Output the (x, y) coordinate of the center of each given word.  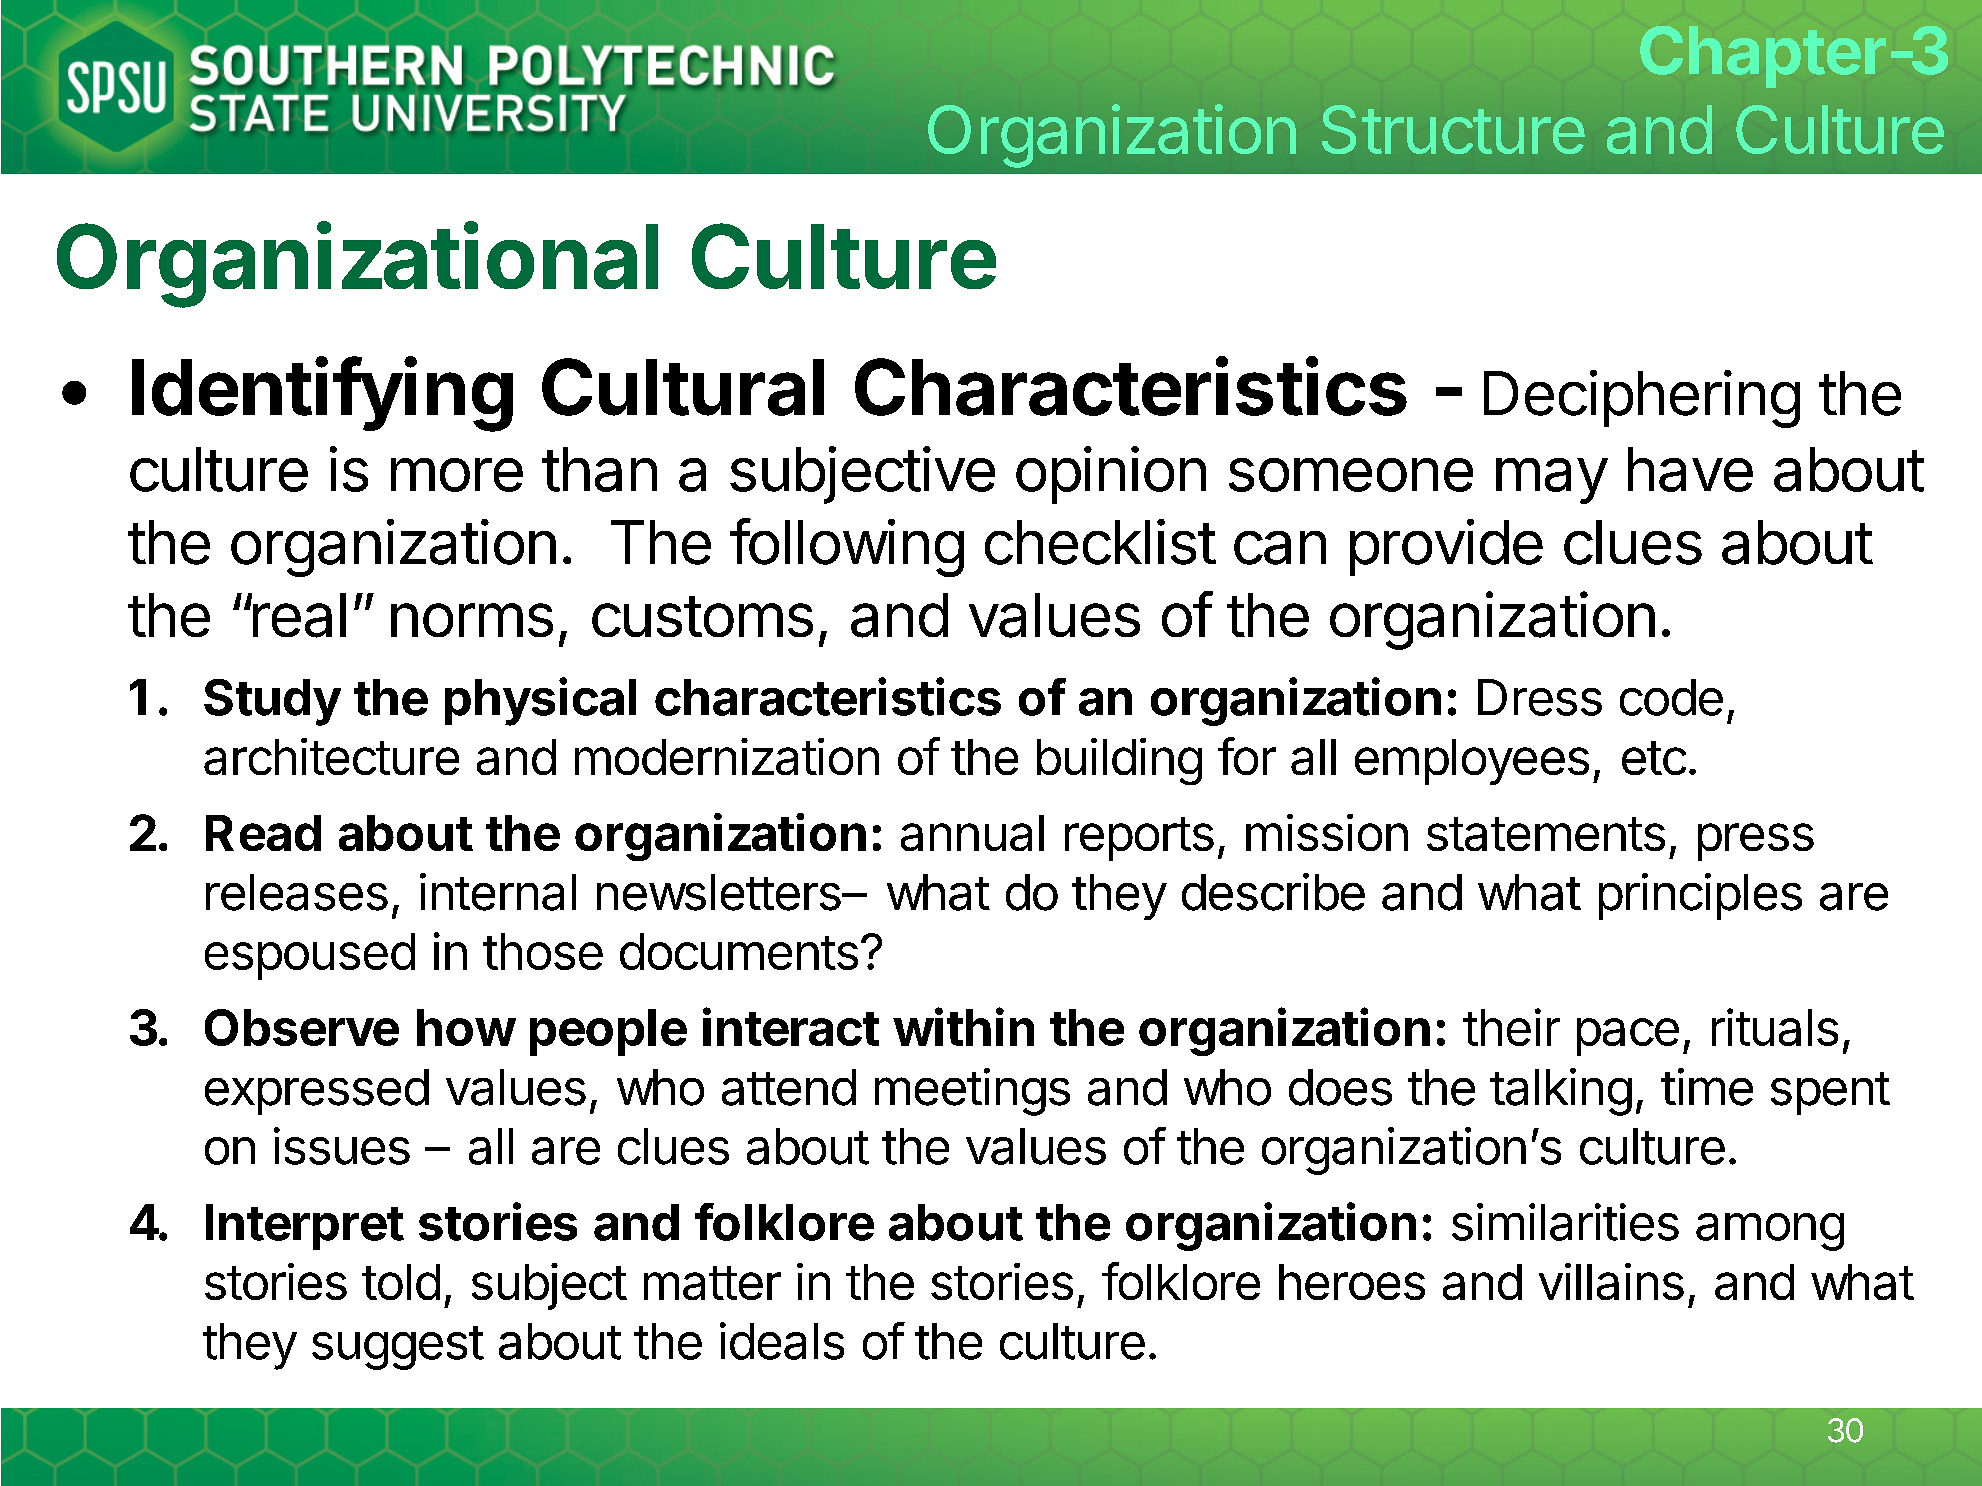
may (1552, 481)
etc (1654, 758)
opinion (1111, 475)
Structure (1453, 129)
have (1690, 469)
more (457, 475)
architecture (331, 756)
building (1119, 761)
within (963, 1026)
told (401, 1282)
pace (1628, 1037)
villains (1611, 1281)
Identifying (322, 394)
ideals (782, 1341)
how (466, 1027)
